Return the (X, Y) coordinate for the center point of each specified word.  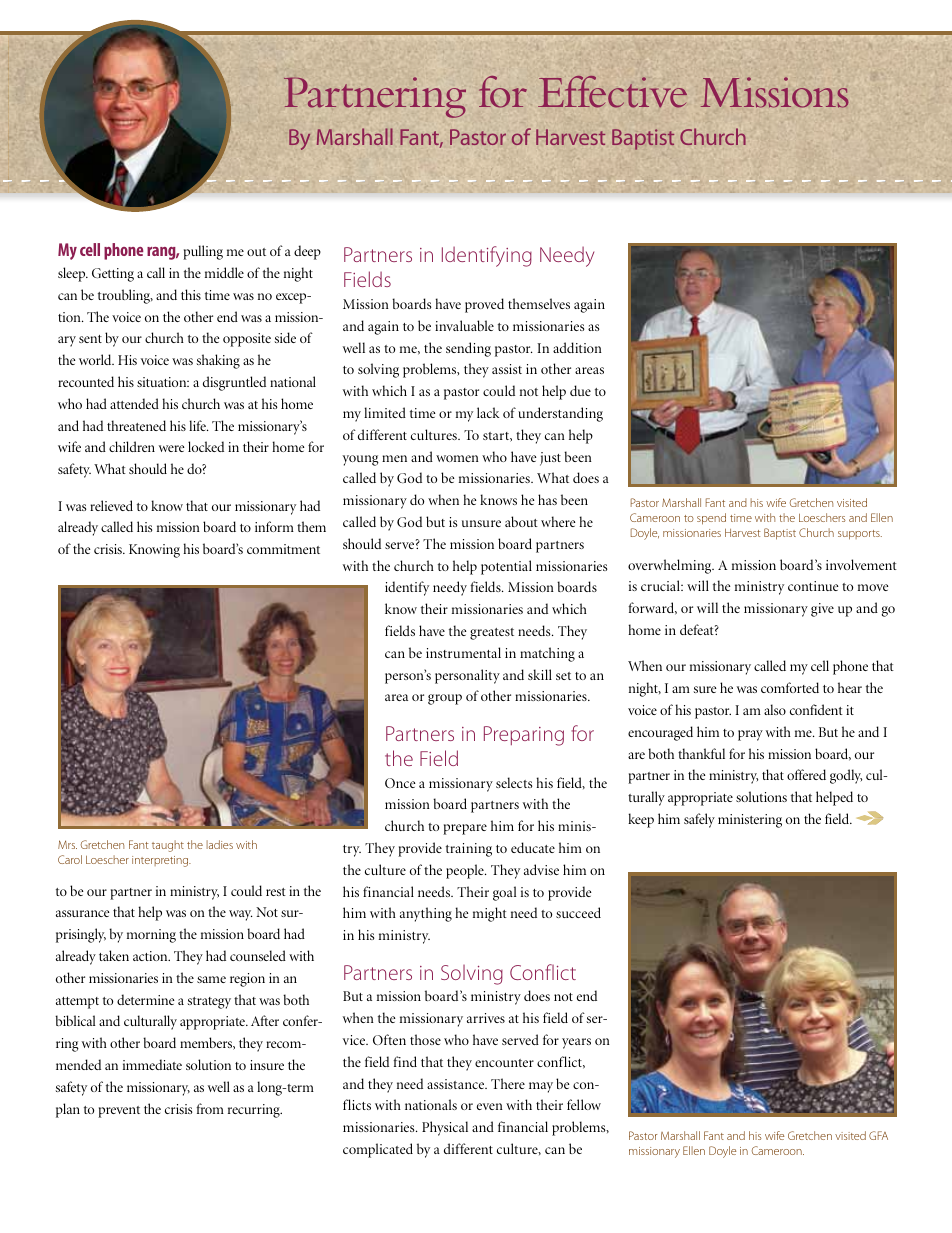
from (210, 1108)
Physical (445, 1128)
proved (484, 305)
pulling (203, 252)
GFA (878, 1135)
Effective (612, 92)
